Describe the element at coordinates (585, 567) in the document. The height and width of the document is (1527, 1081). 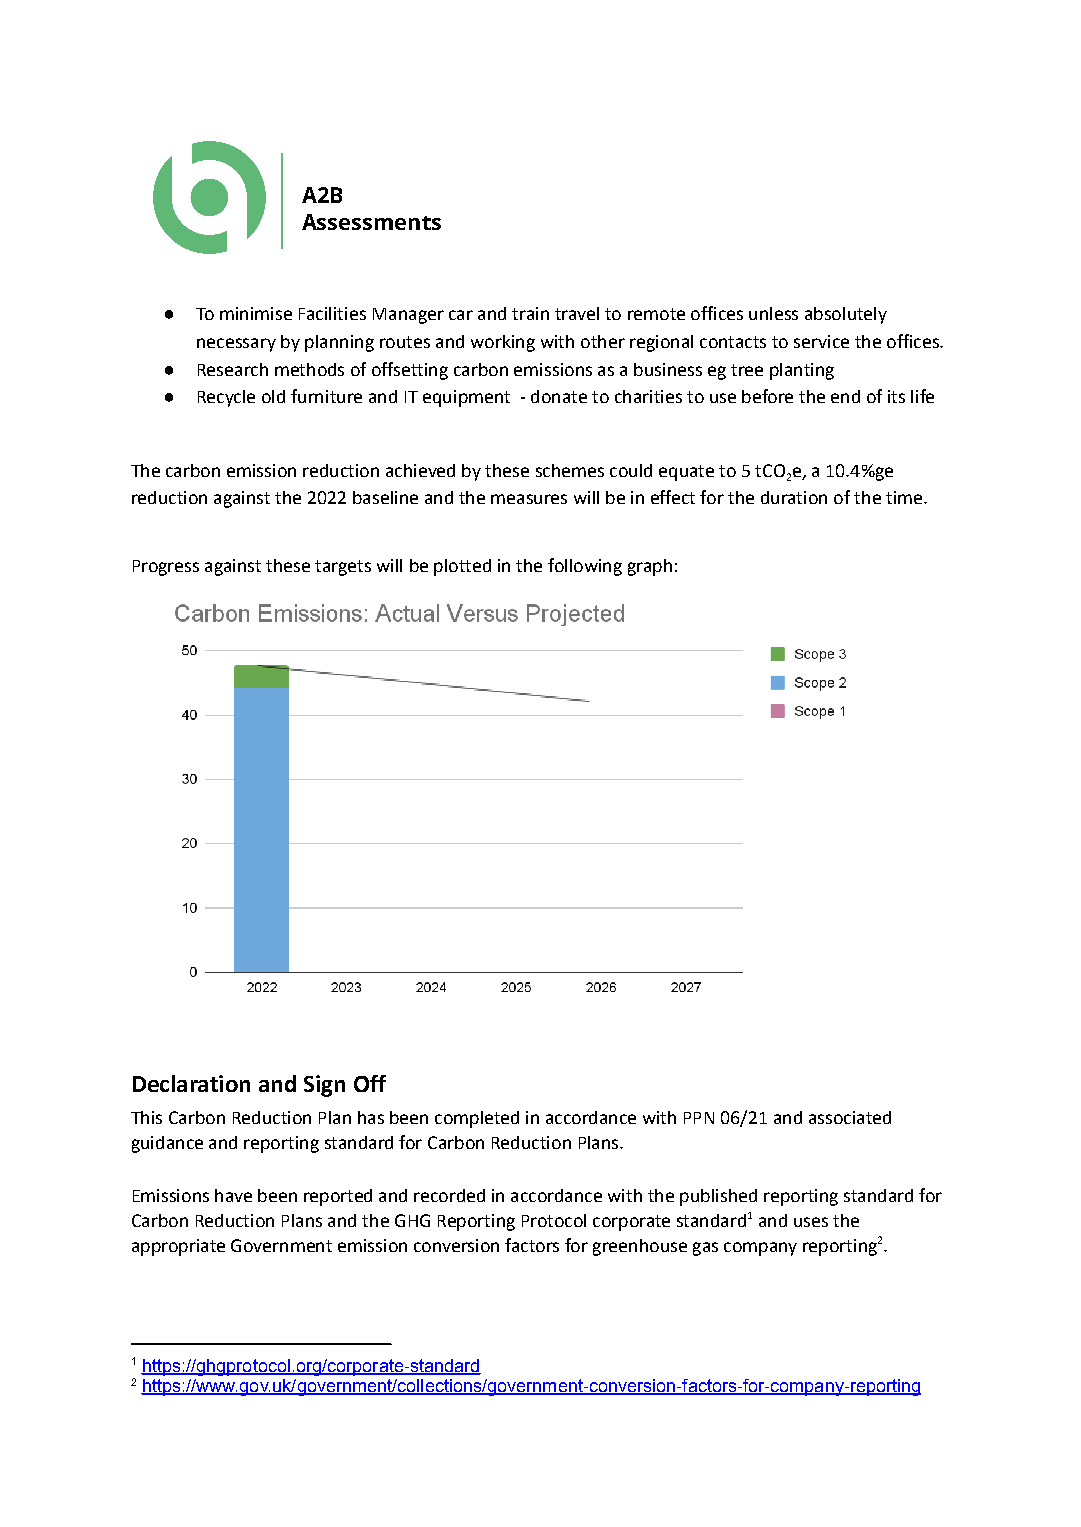
I see `following` at that location.
